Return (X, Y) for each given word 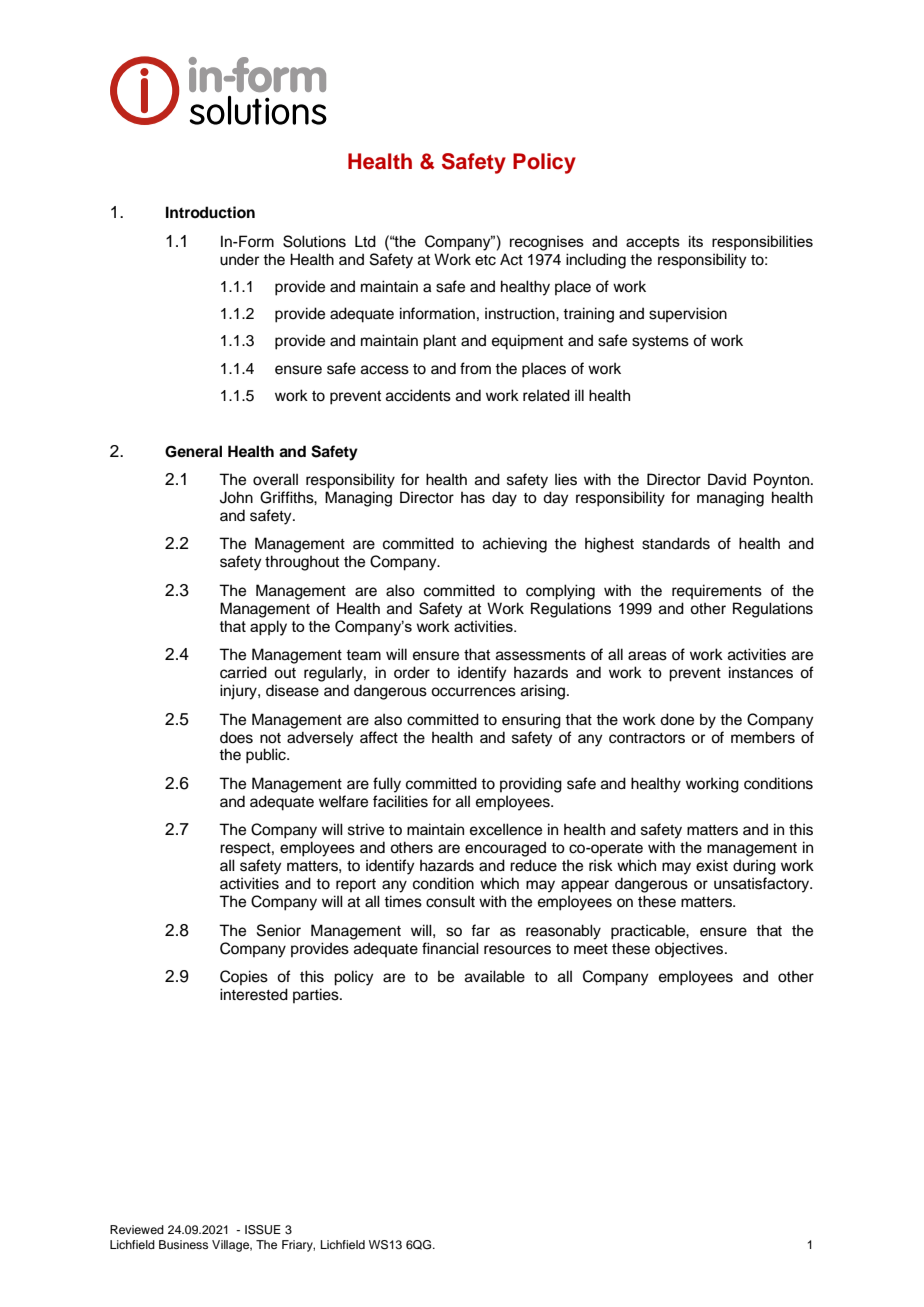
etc (485, 260)
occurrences (473, 692)
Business (183, 1244)
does (236, 737)
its (696, 241)
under (239, 259)
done (677, 719)
